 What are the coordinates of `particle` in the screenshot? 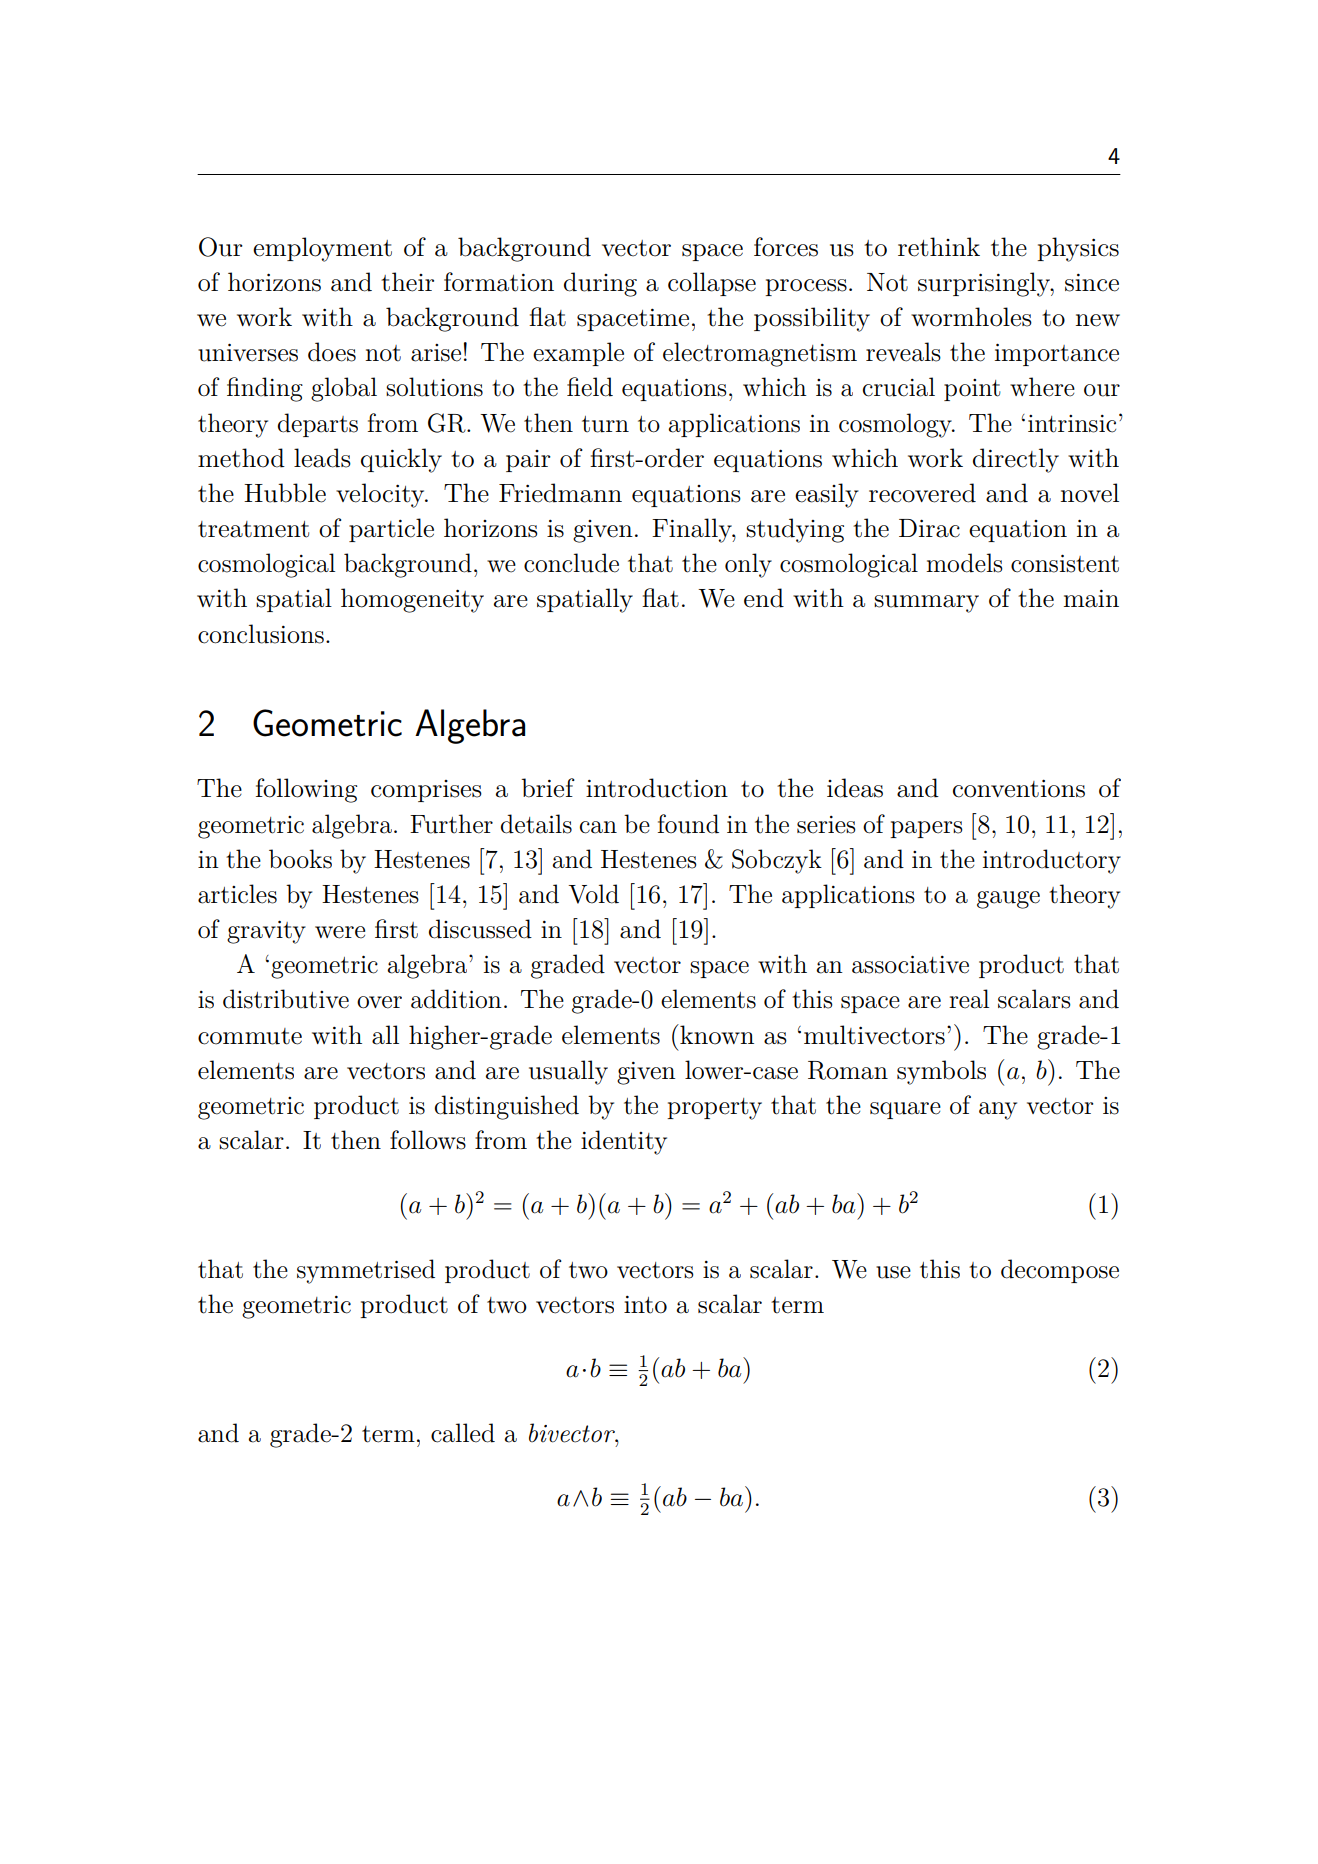 It's located at (391, 530).
